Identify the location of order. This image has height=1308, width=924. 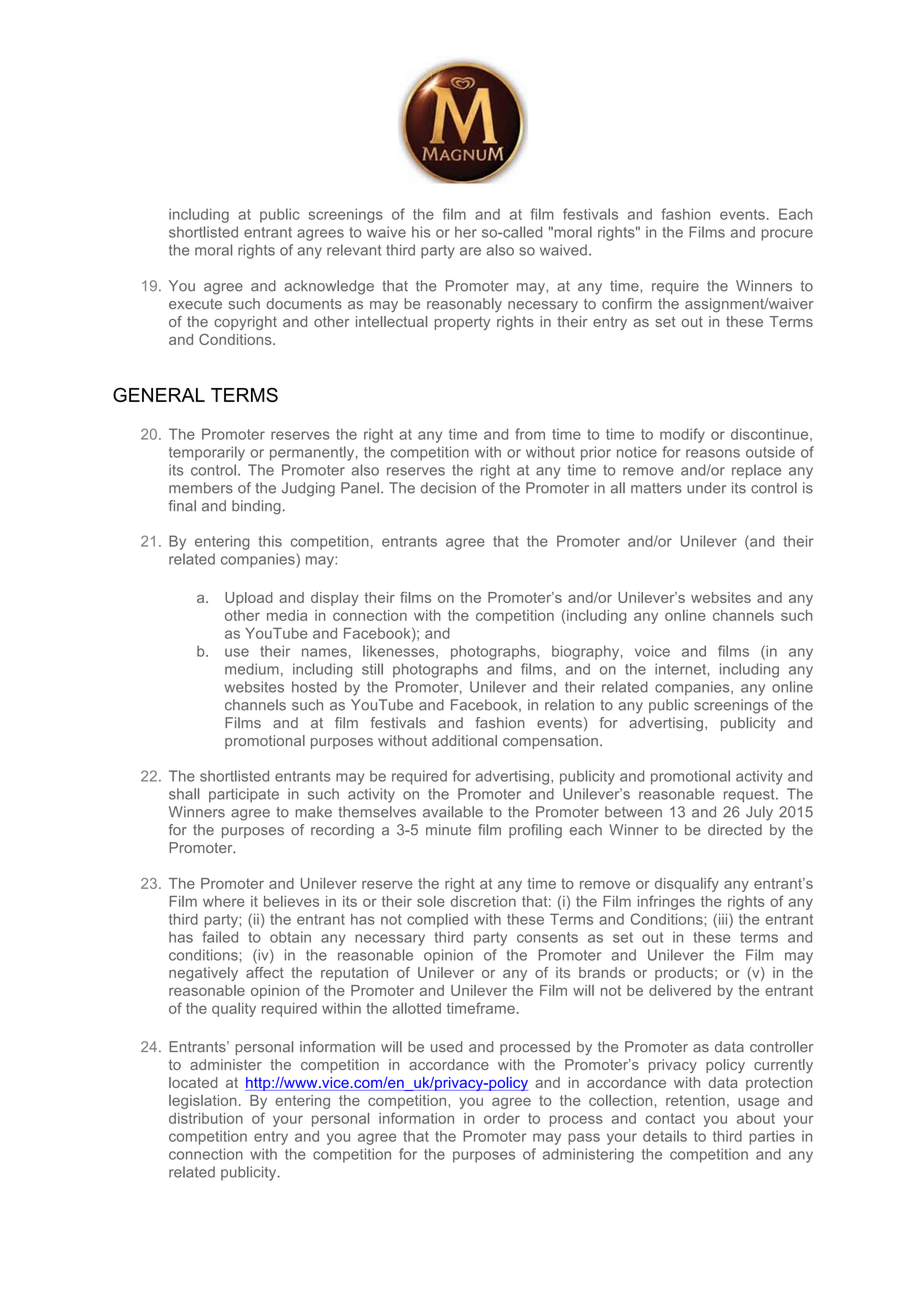
(502, 1118).
